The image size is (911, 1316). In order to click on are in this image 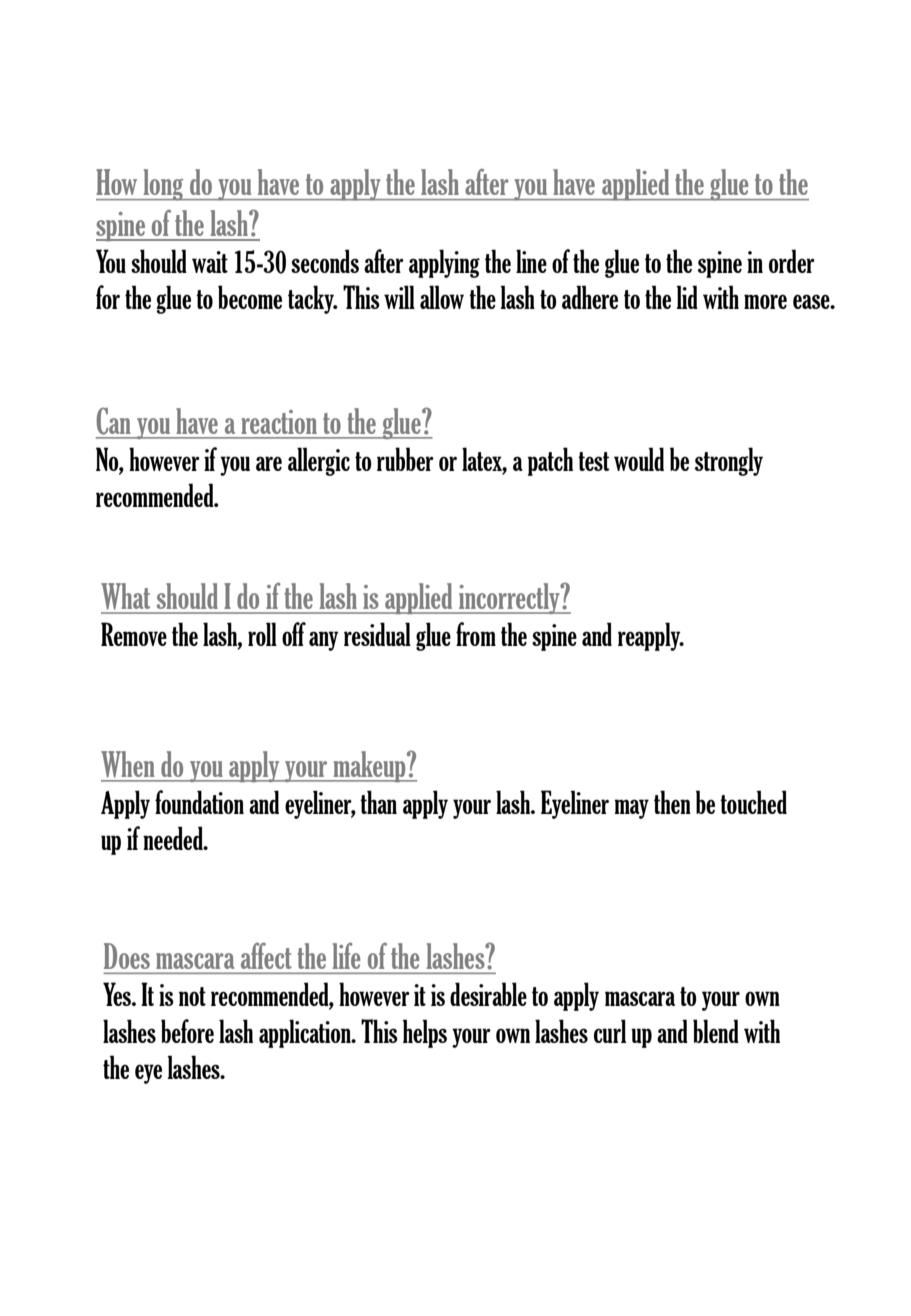, I will do `click(269, 463)`.
